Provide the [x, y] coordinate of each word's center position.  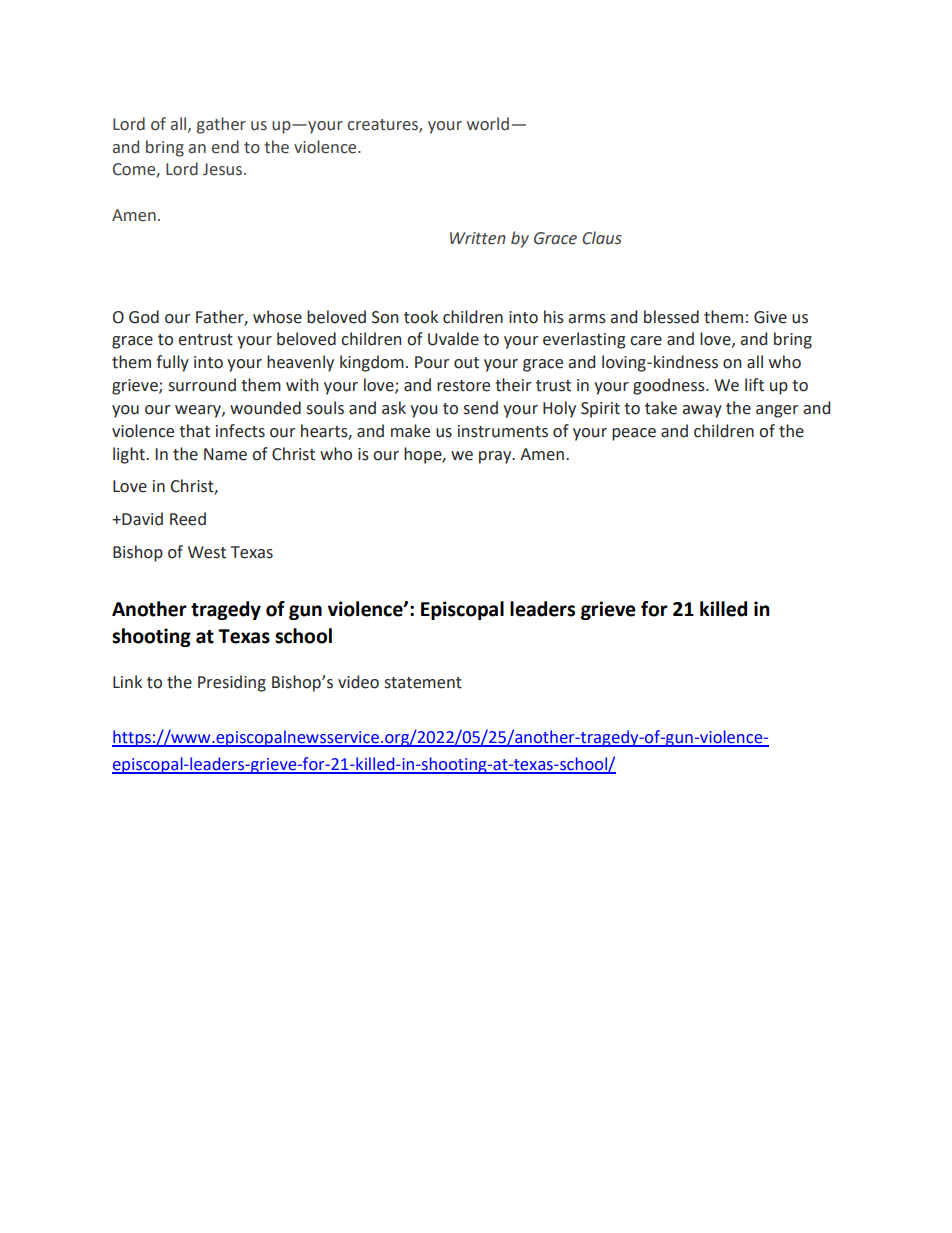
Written [478, 238]
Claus [602, 238]
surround [202, 385]
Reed [188, 519]
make [410, 431]
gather [221, 125]
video [358, 682]
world [488, 124]
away [702, 411]
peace [634, 434]
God [144, 317]
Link [127, 681]
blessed [671, 317]
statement [423, 683]
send [481, 408]
